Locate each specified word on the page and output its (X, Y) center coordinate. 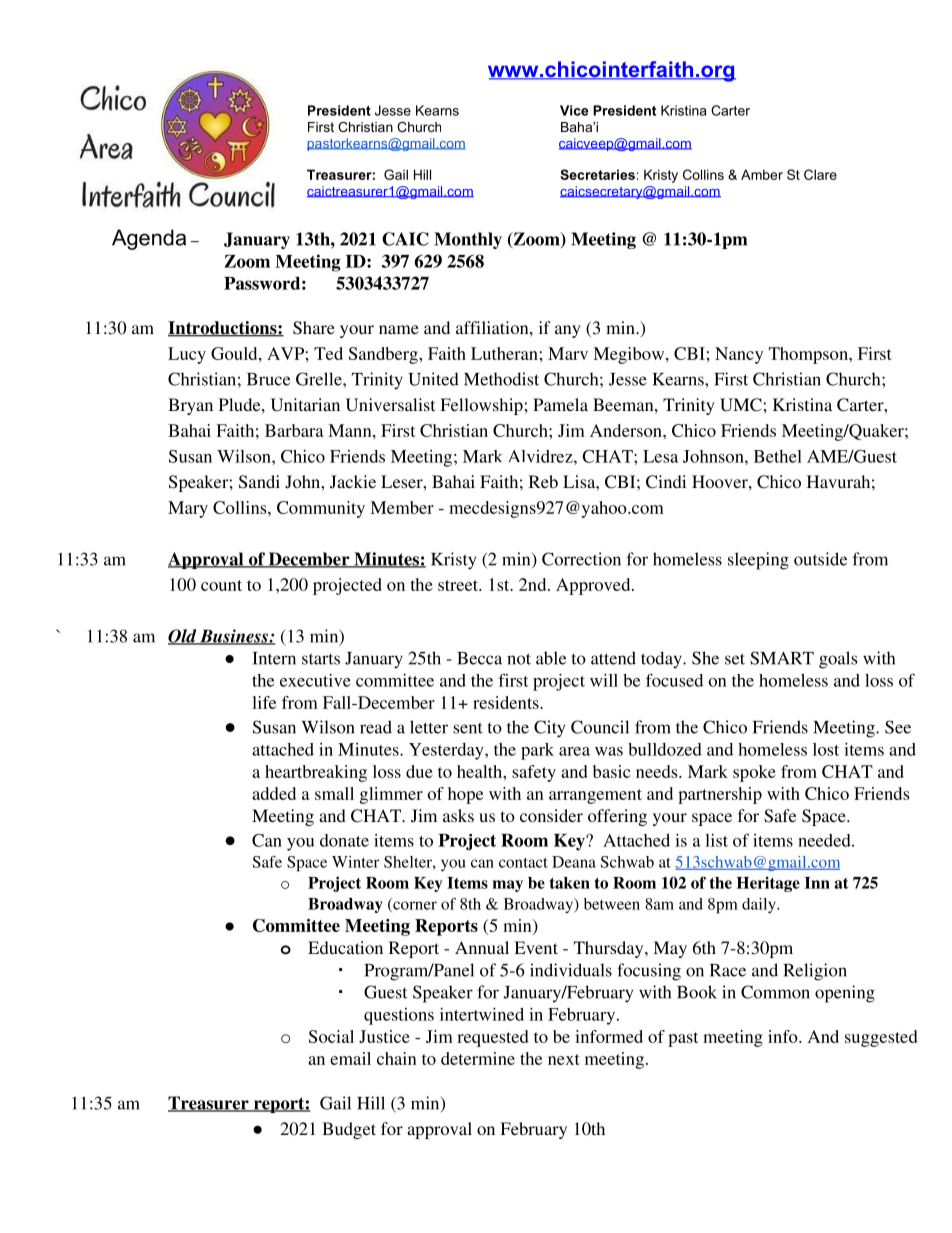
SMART (782, 658)
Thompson (809, 355)
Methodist (501, 379)
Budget (349, 1130)
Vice (574, 110)
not (519, 659)
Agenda (149, 239)
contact (523, 863)
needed (825, 840)
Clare (820, 174)
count (221, 585)
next (564, 1059)
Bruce (268, 379)
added (274, 793)
